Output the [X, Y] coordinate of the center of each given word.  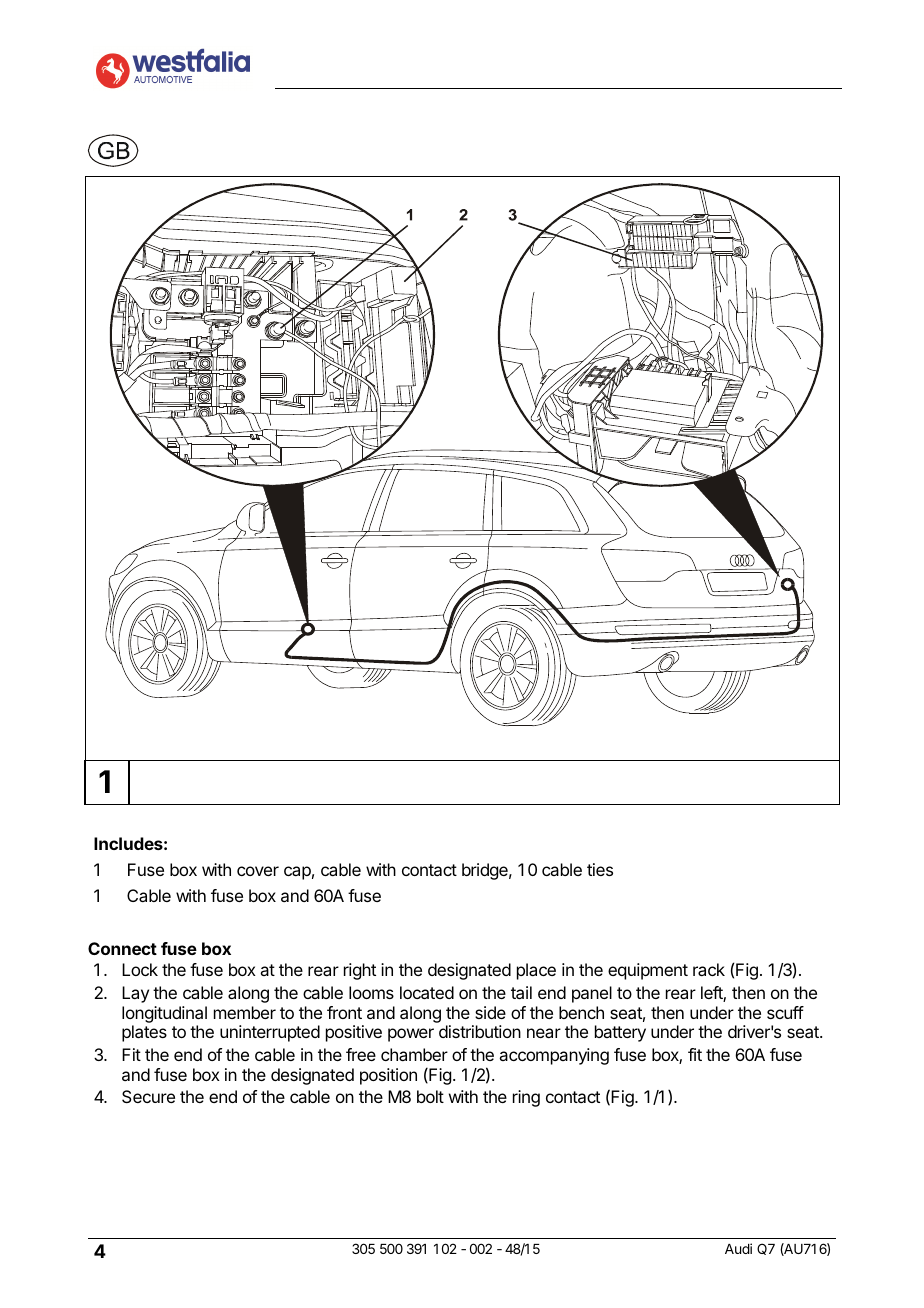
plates [144, 1033]
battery [620, 1033]
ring [526, 1098]
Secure [148, 1096]
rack [709, 969]
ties [600, 869]
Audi [738, 1248]
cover [258, 871]
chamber [414, 1054]
